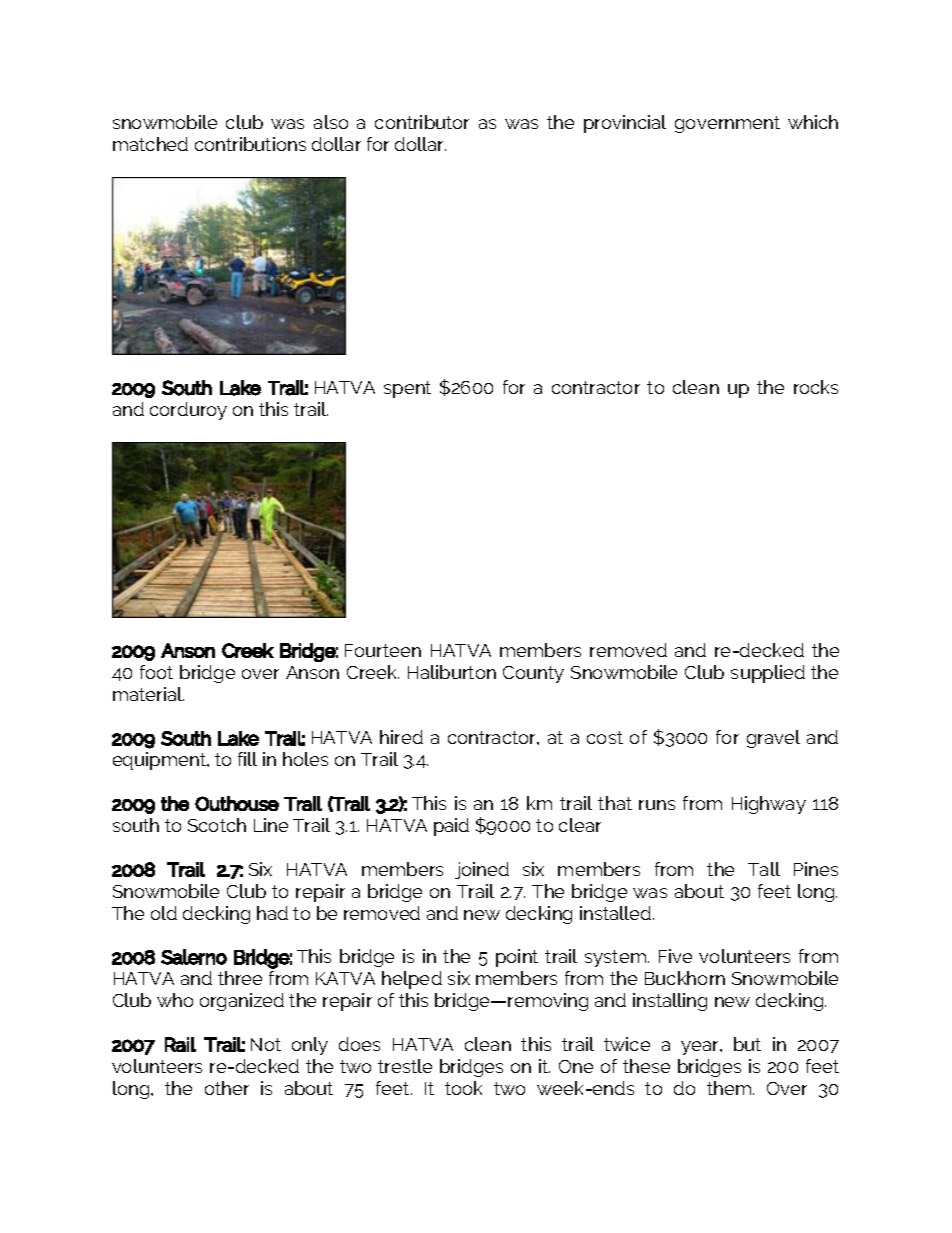 This screenshot has width=952, height=1233. Describe the element at coordinates (452, 672) in the screenshot. I see `Haliburton` at that location.
